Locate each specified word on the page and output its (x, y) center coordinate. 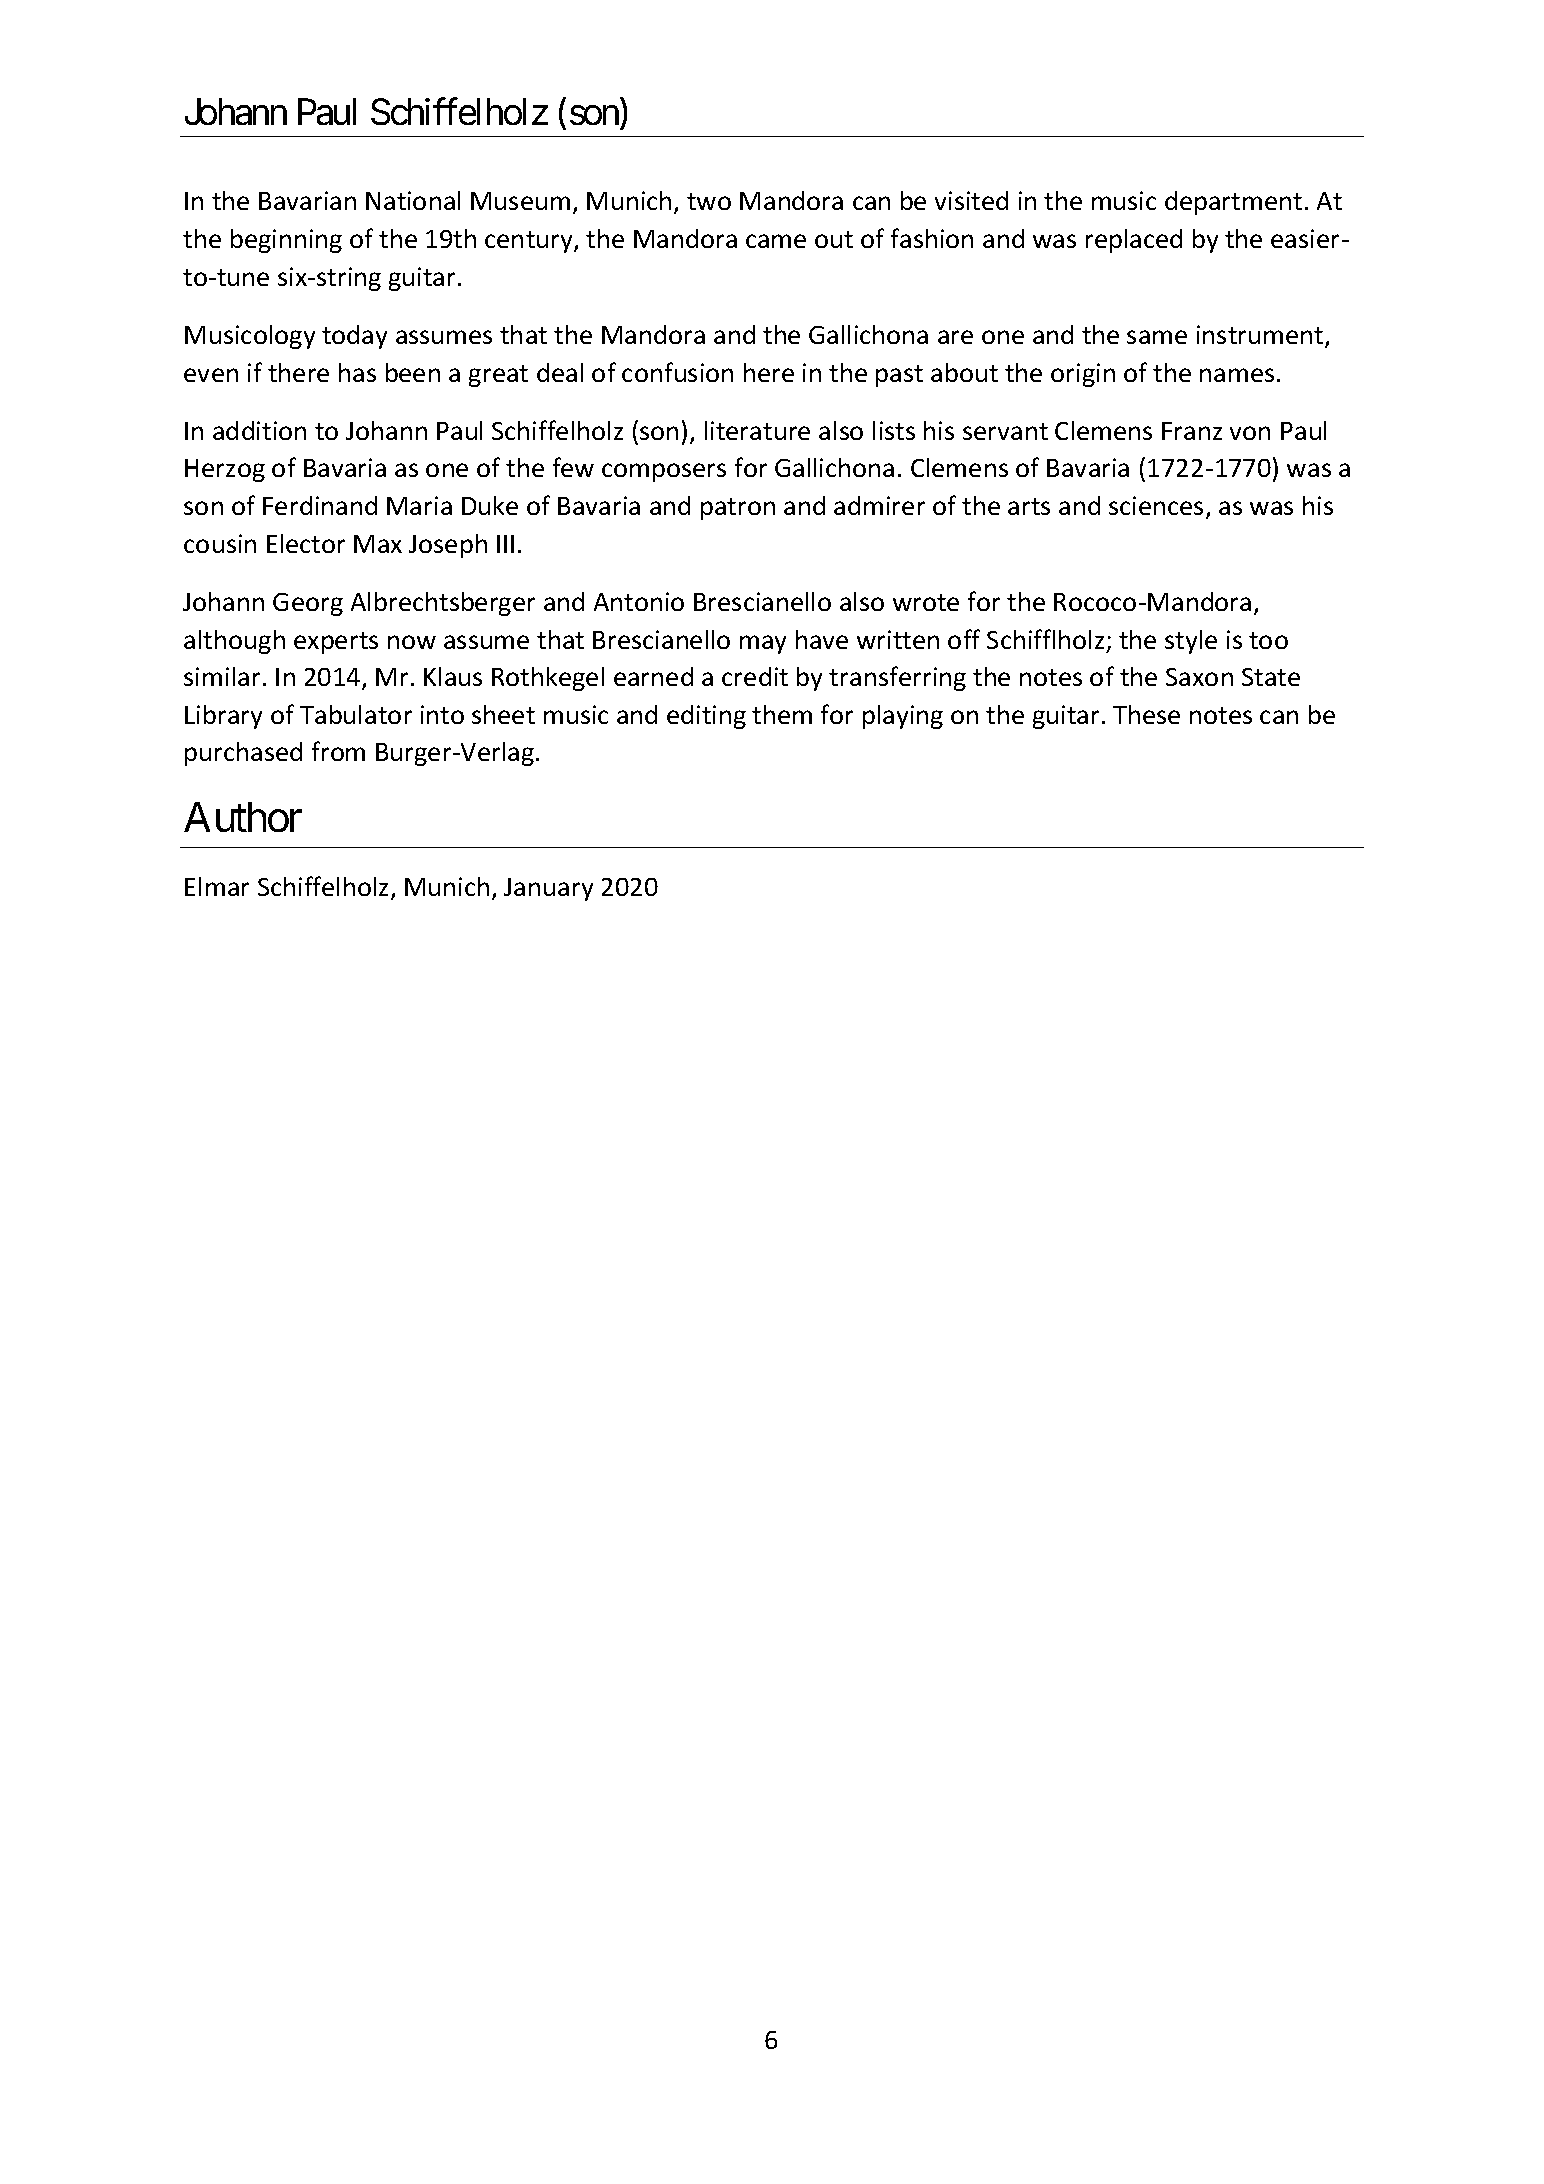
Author (243, 817)
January (548, 889)
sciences (1158, 507)
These (1146, 714)
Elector (306, 543)
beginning (286, 241)
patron (738, 509)
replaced (1134, 241)
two (709, 201)
